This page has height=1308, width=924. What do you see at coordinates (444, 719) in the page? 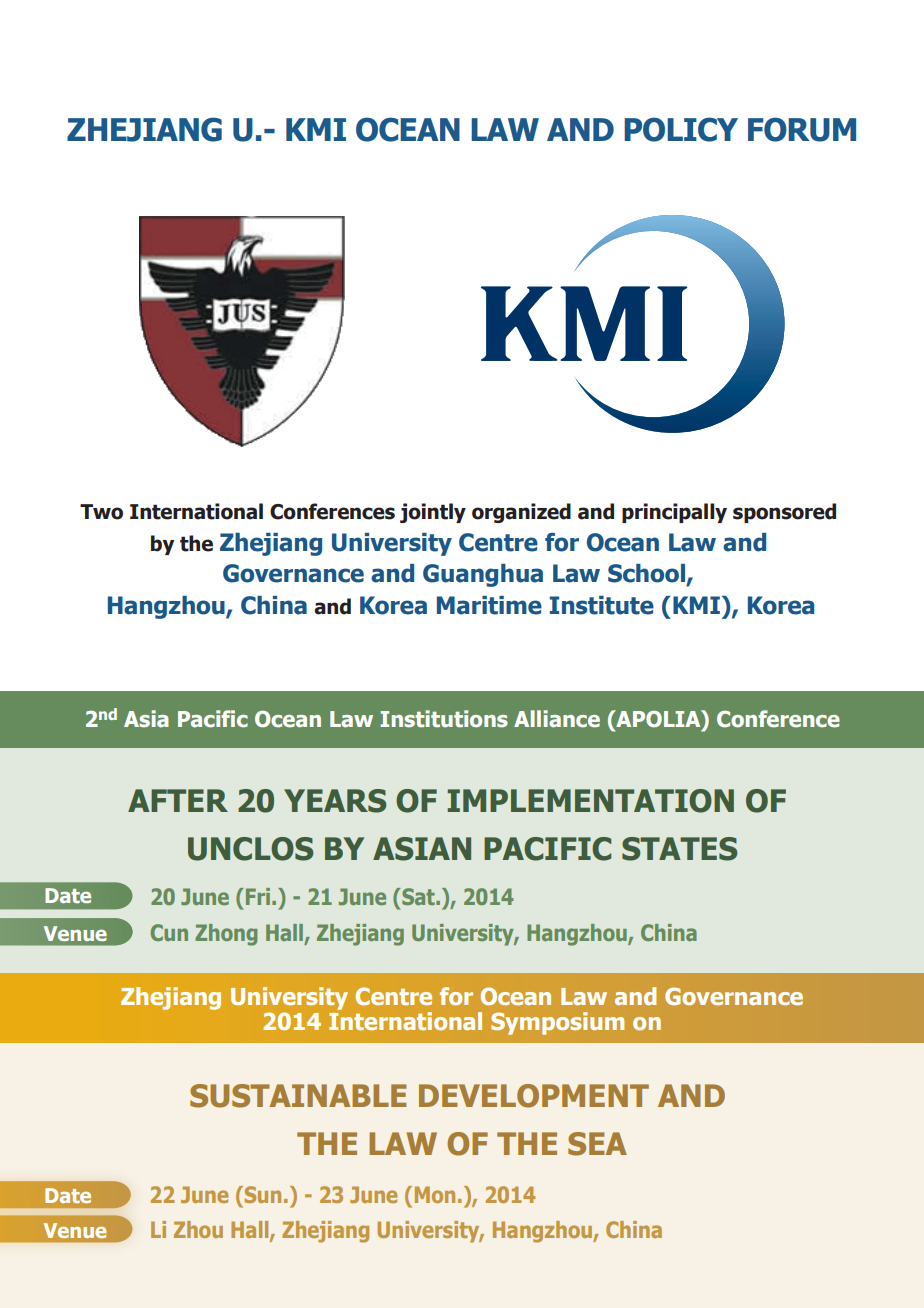
I see `Institutions` at bounding box center [444, 719].
